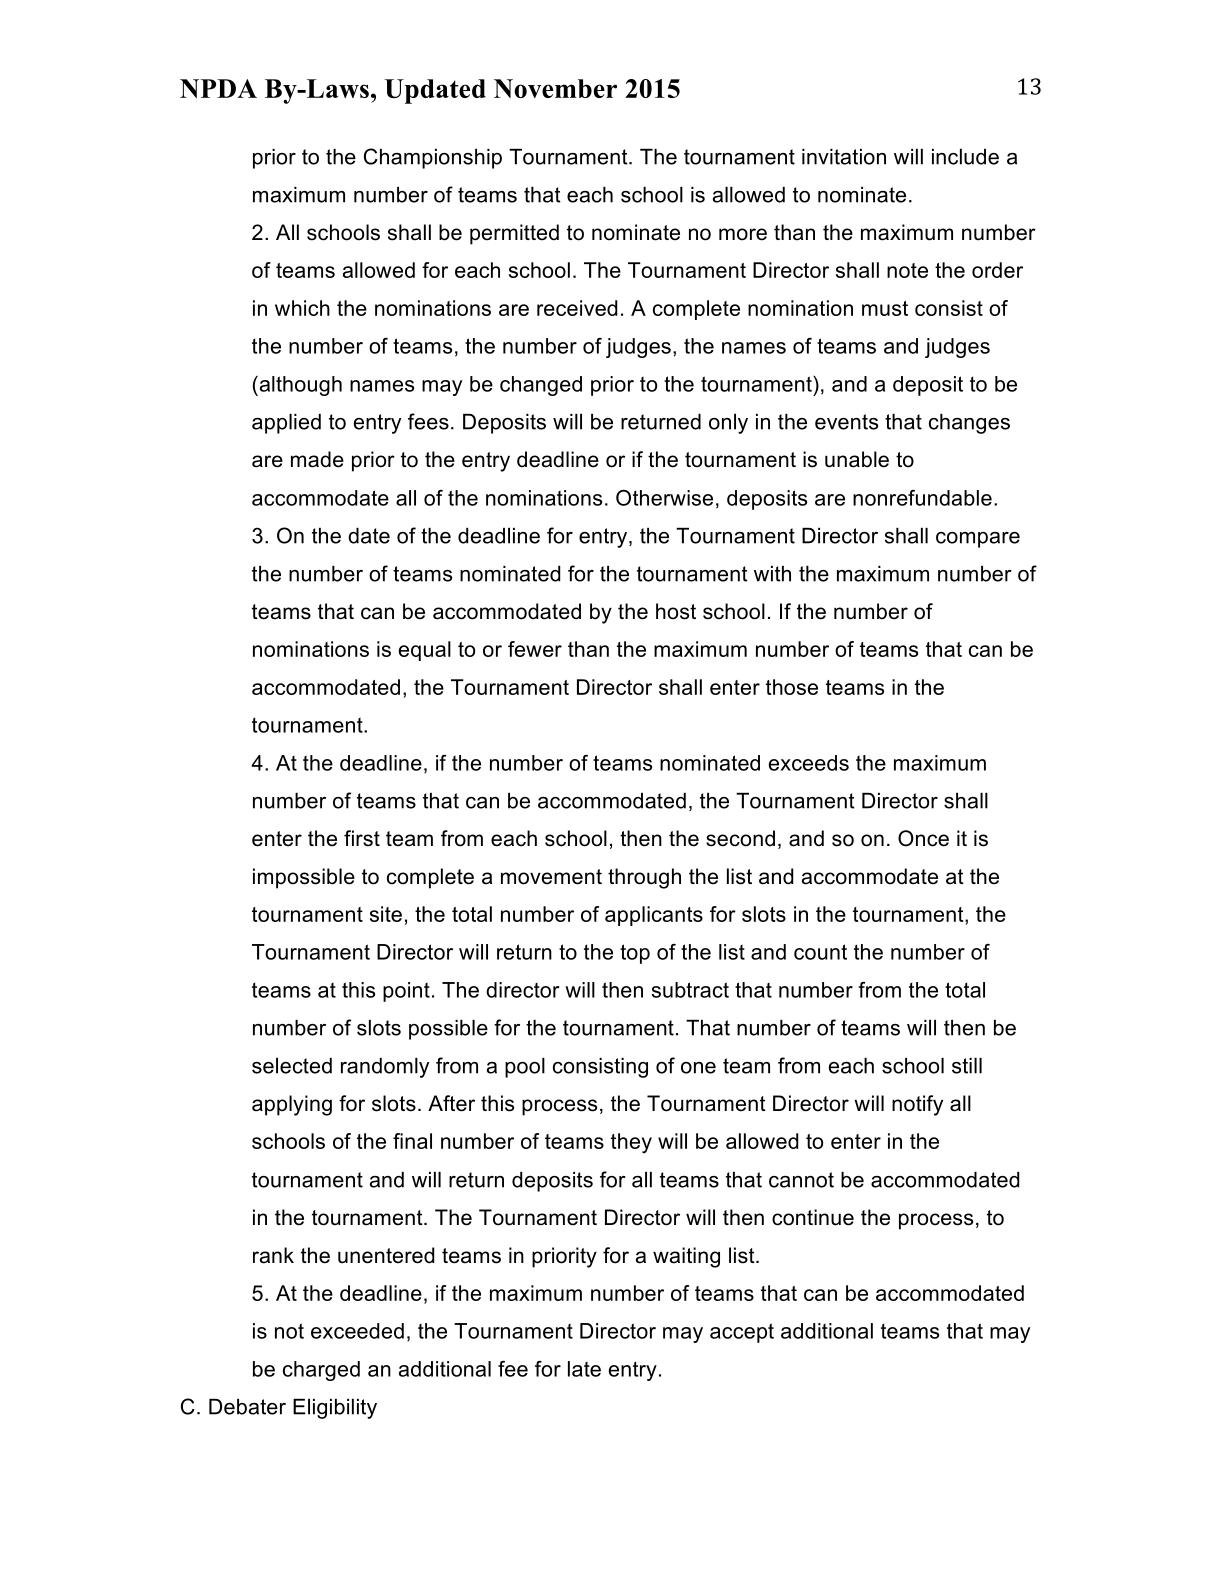  What do you see at coordinates (433, 158) in the screenshot?
I see `Championship` at bounding box center [433, 158].
